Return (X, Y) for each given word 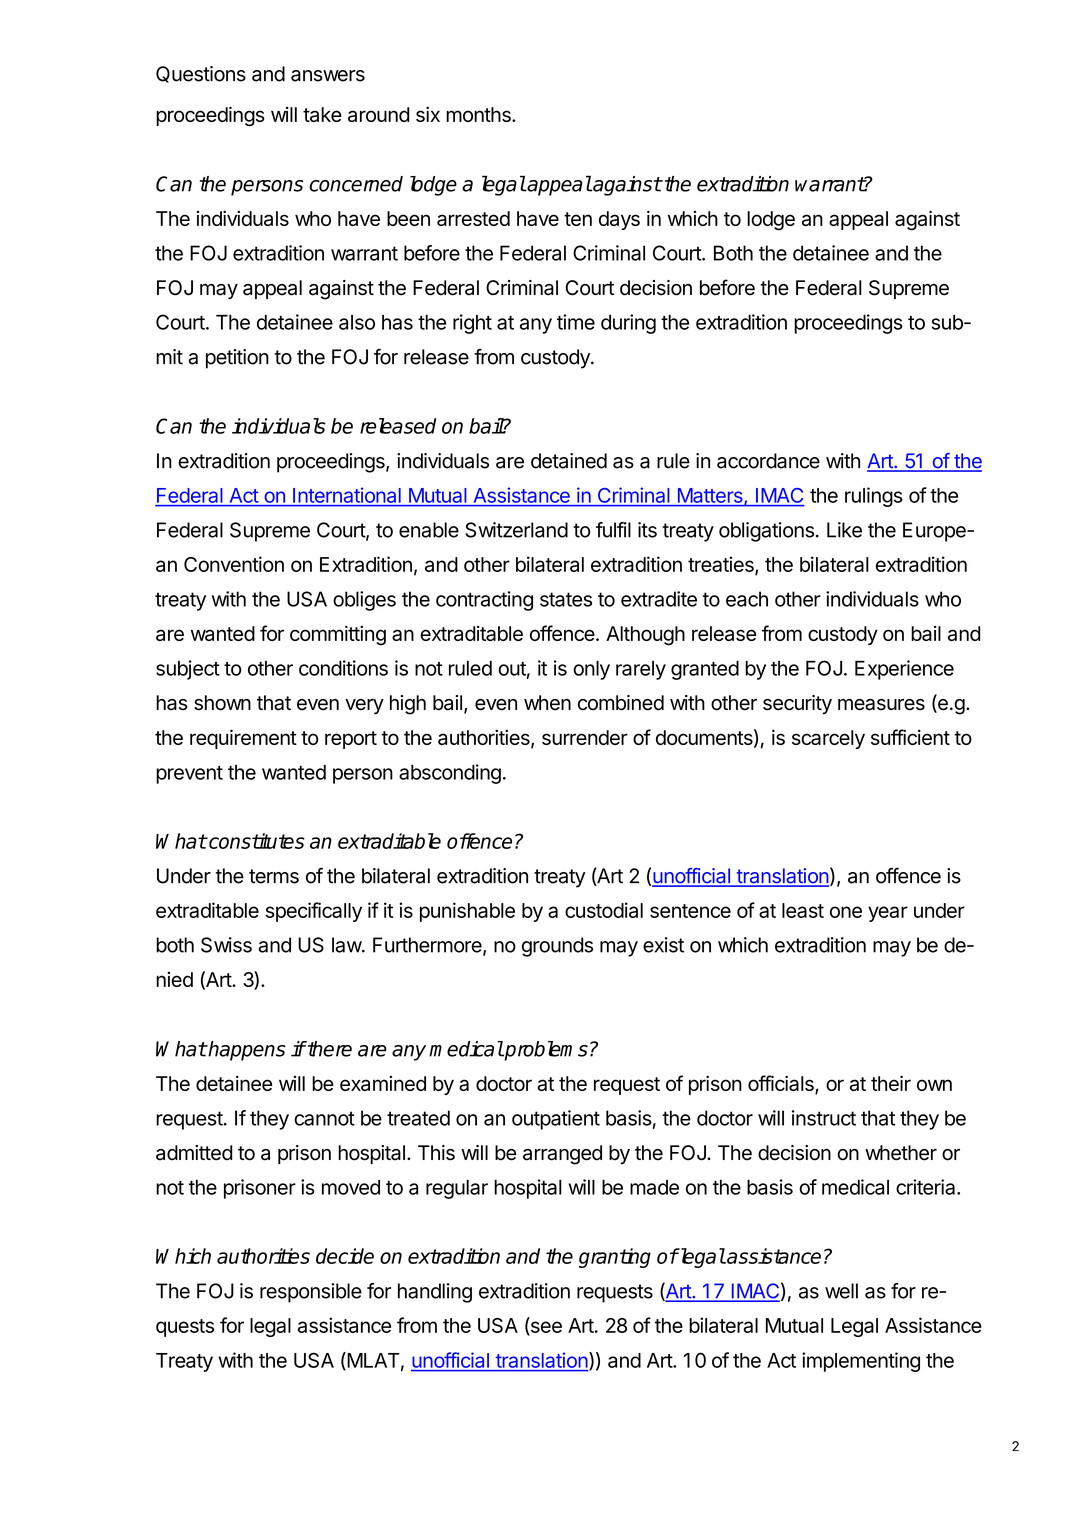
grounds (557, 947)
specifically (314, 912)
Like (844, 530)
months (479, 114)
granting (615, 1258)
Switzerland (516, 530)
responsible (311, 1293)
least (803, 910)
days (619, 220)
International (347, 495)
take (322, 114)
